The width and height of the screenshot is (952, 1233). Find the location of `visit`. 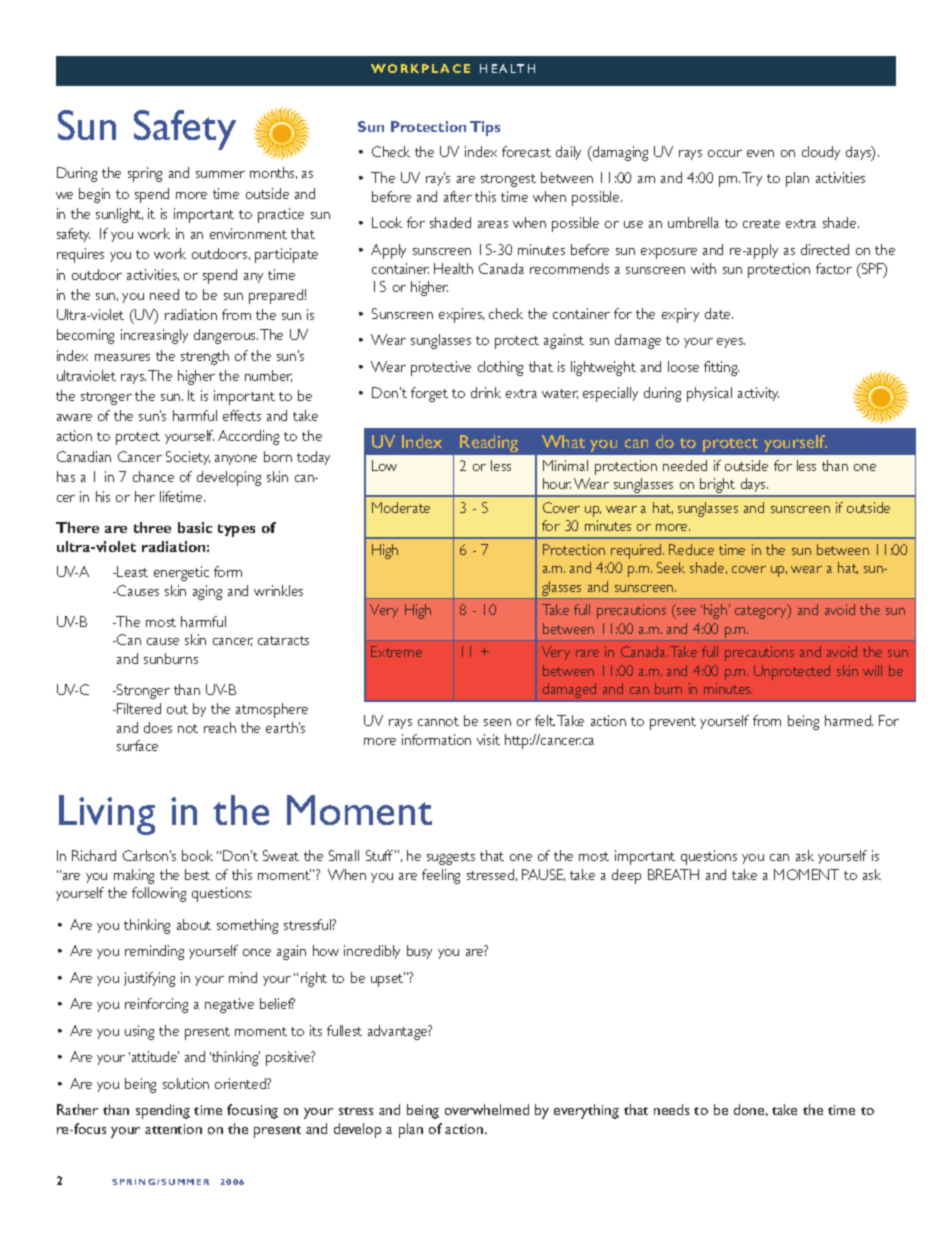

visit is located at coordinates (488, 739).
